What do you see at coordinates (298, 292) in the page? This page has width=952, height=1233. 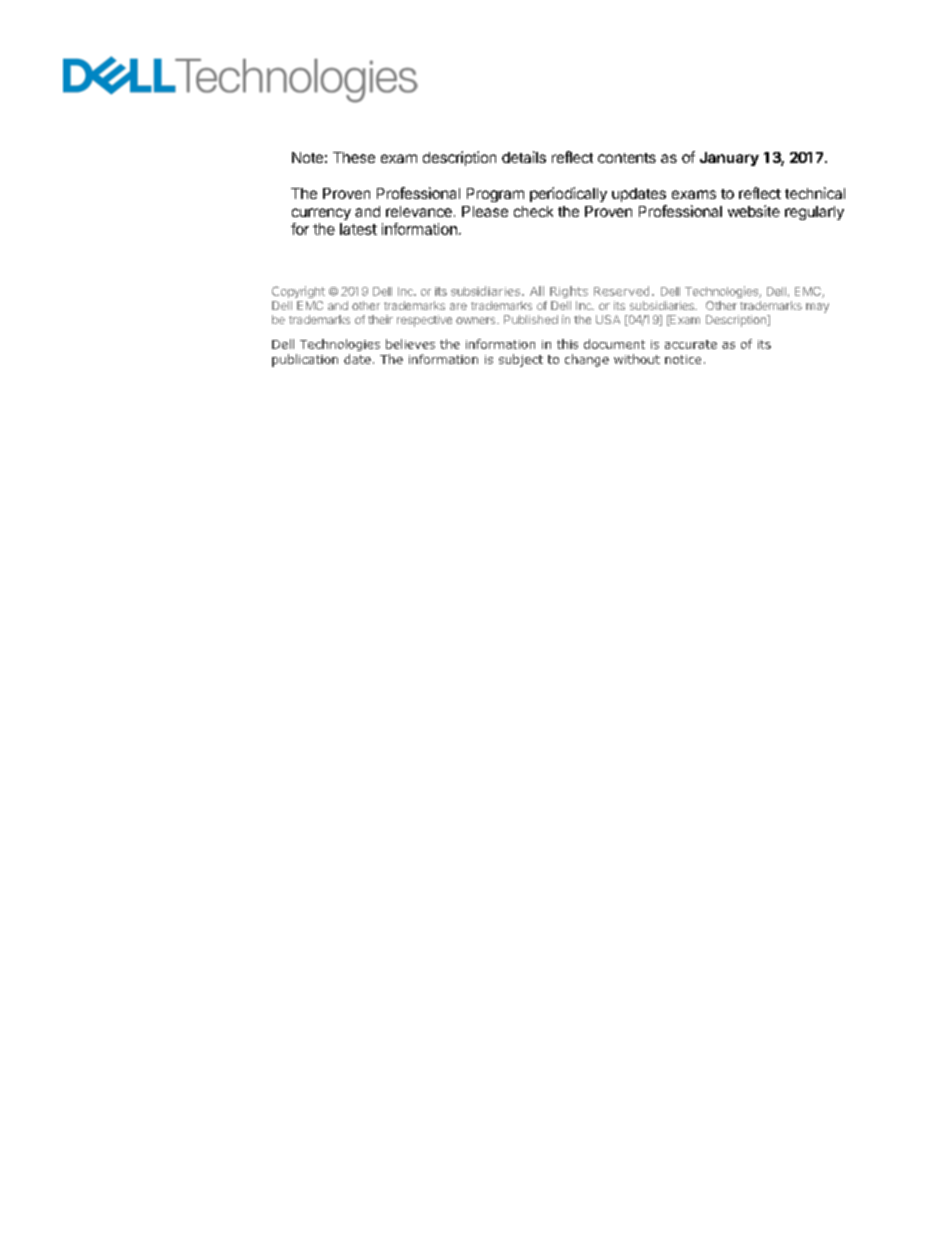 I see `Copyright` at bounding box center [298, 292].
